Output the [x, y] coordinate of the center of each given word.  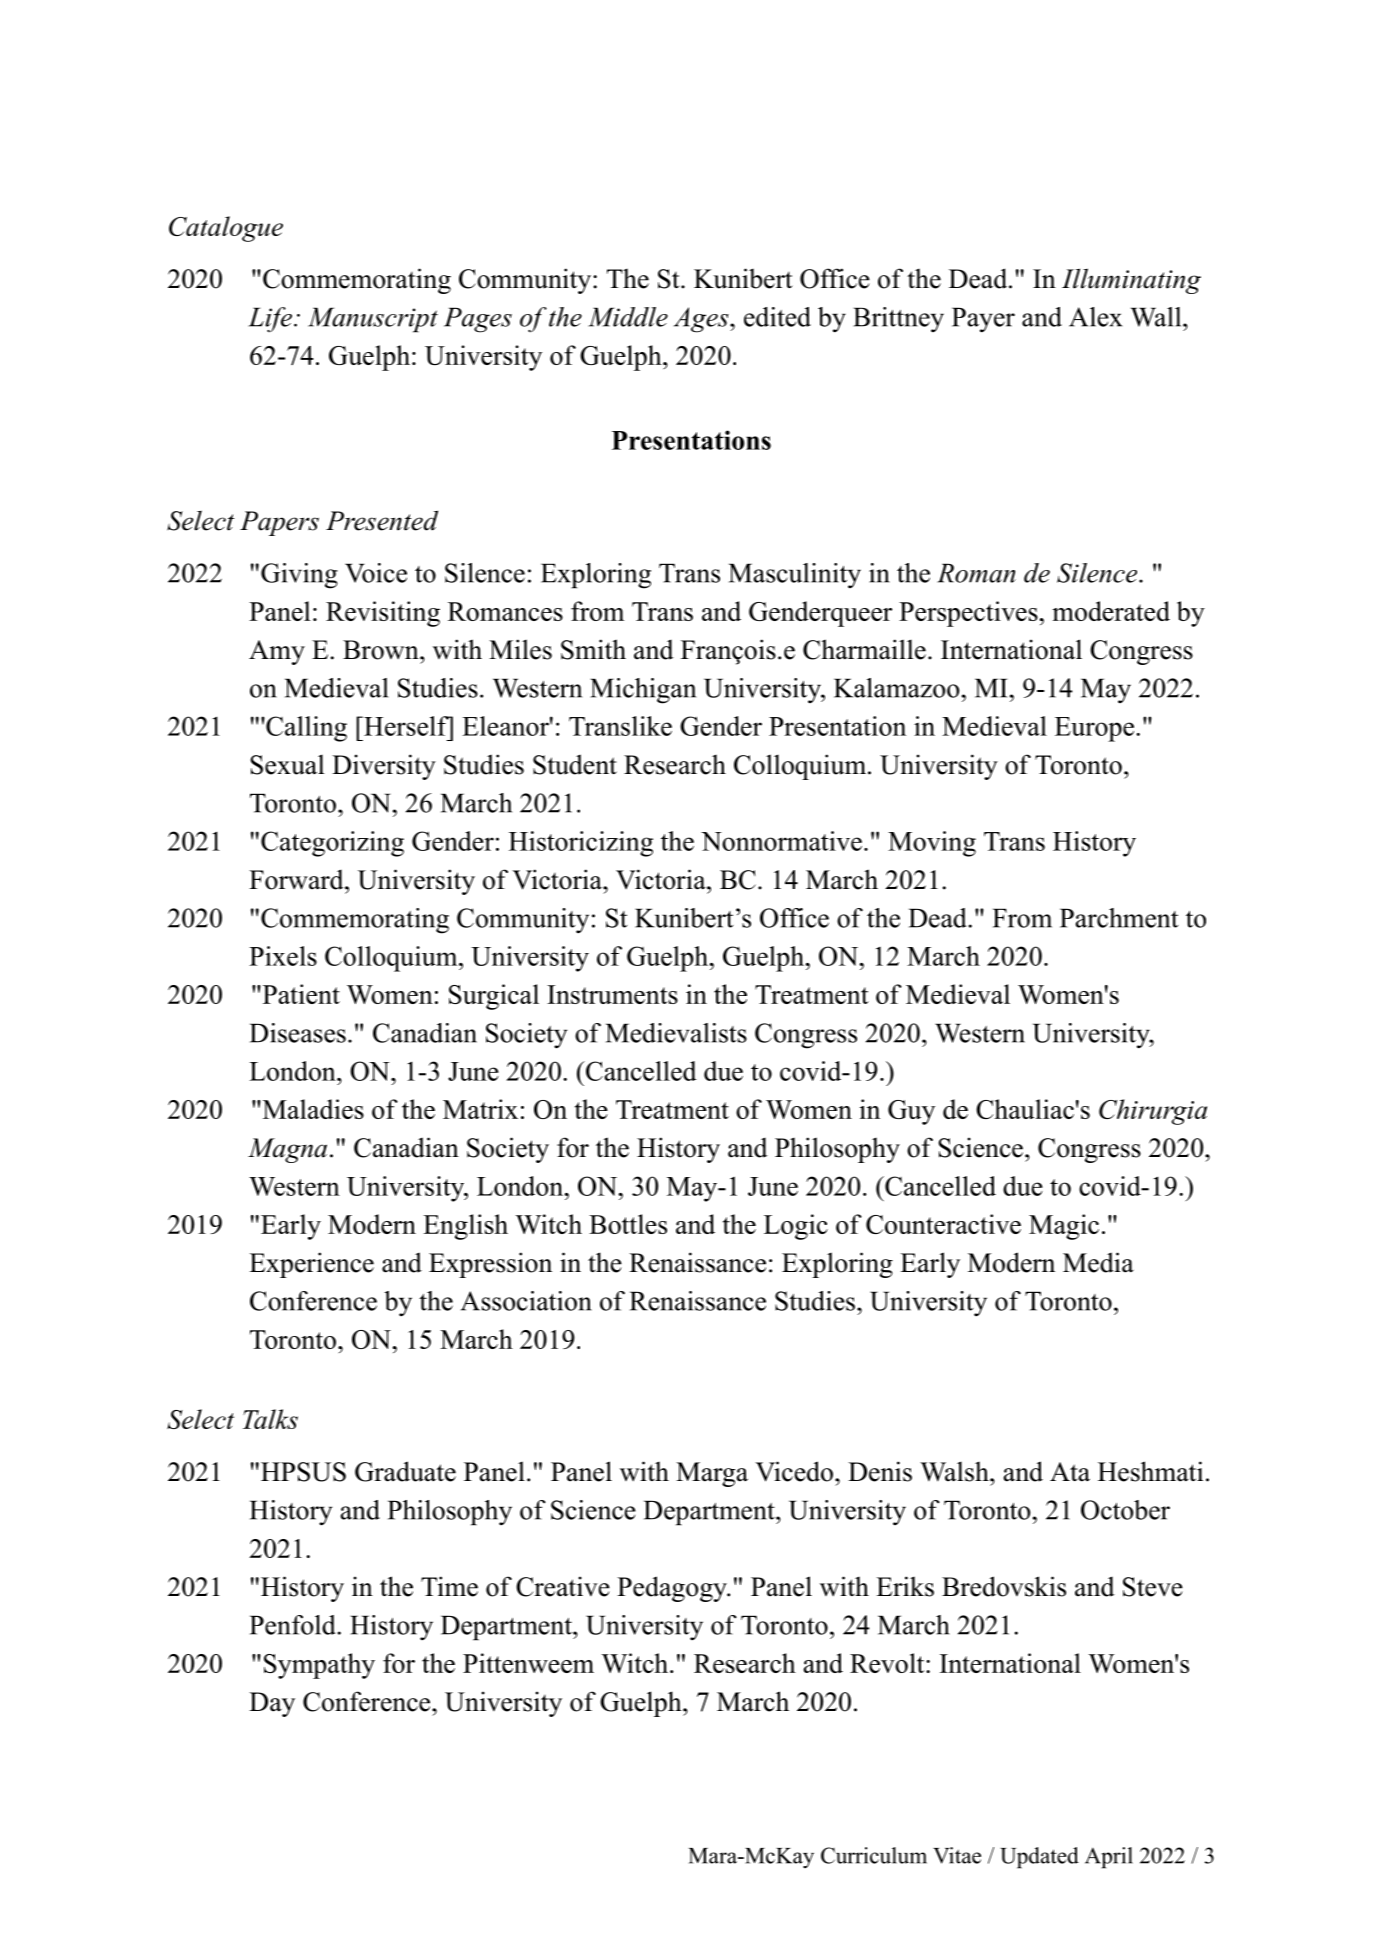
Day [272, 1704]
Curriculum [874, 1855]
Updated [1039, 1858]
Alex [1095, 317]
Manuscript [373, 320]
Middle [628, 317]
